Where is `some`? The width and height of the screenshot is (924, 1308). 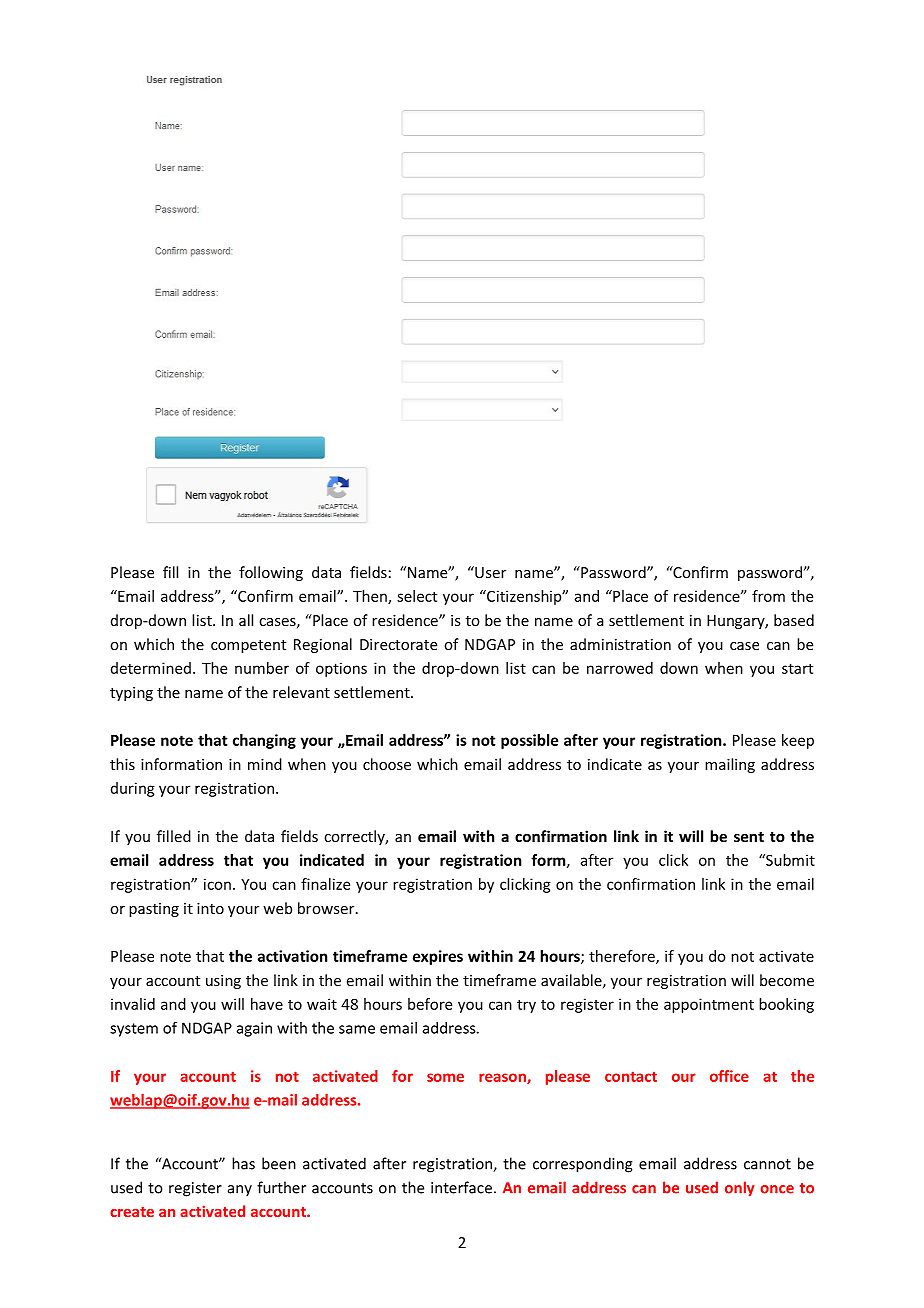
some is located at coordinates (445, 1077).
